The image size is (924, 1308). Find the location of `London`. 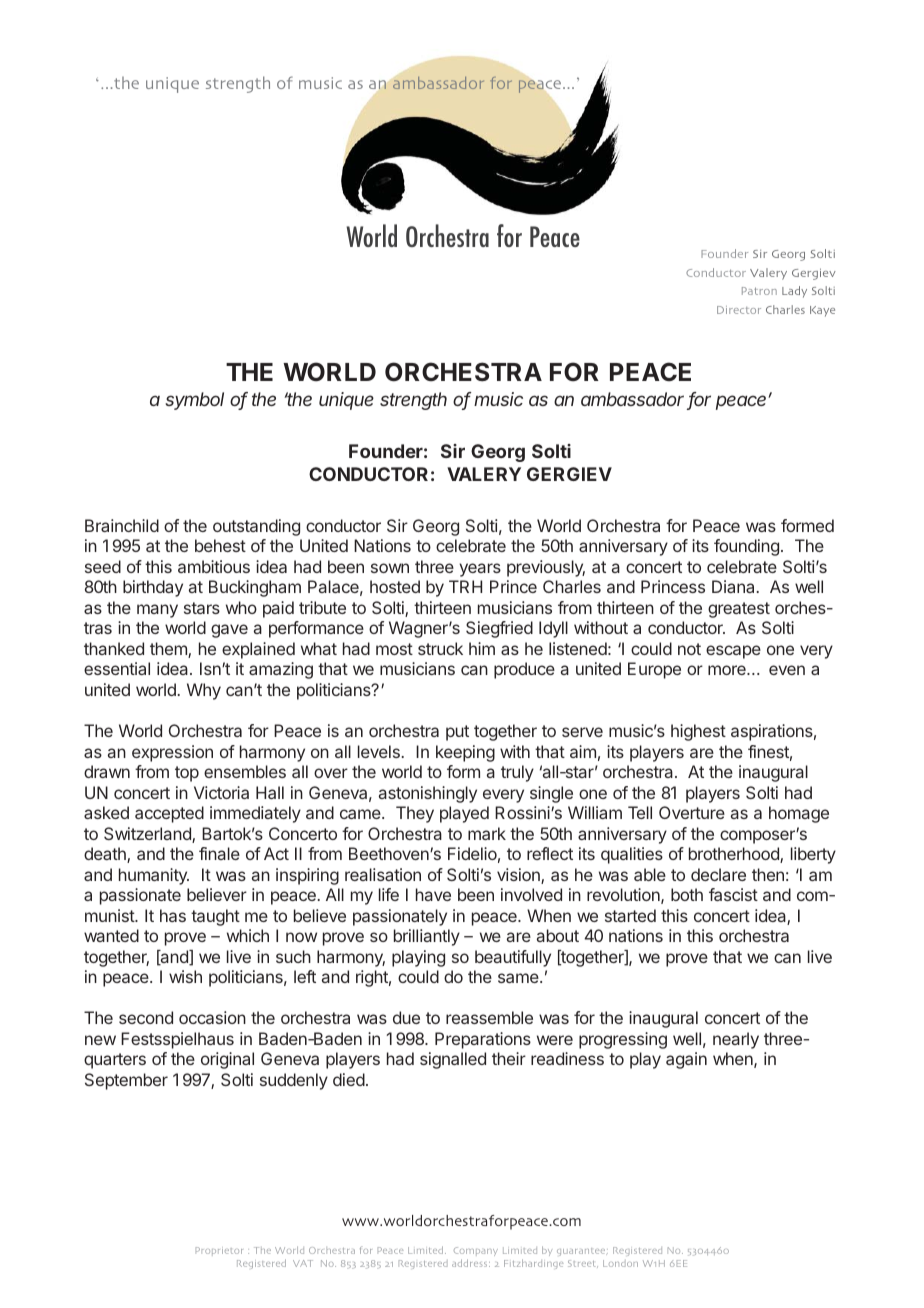

London is located at coordinates (620, 1263).
